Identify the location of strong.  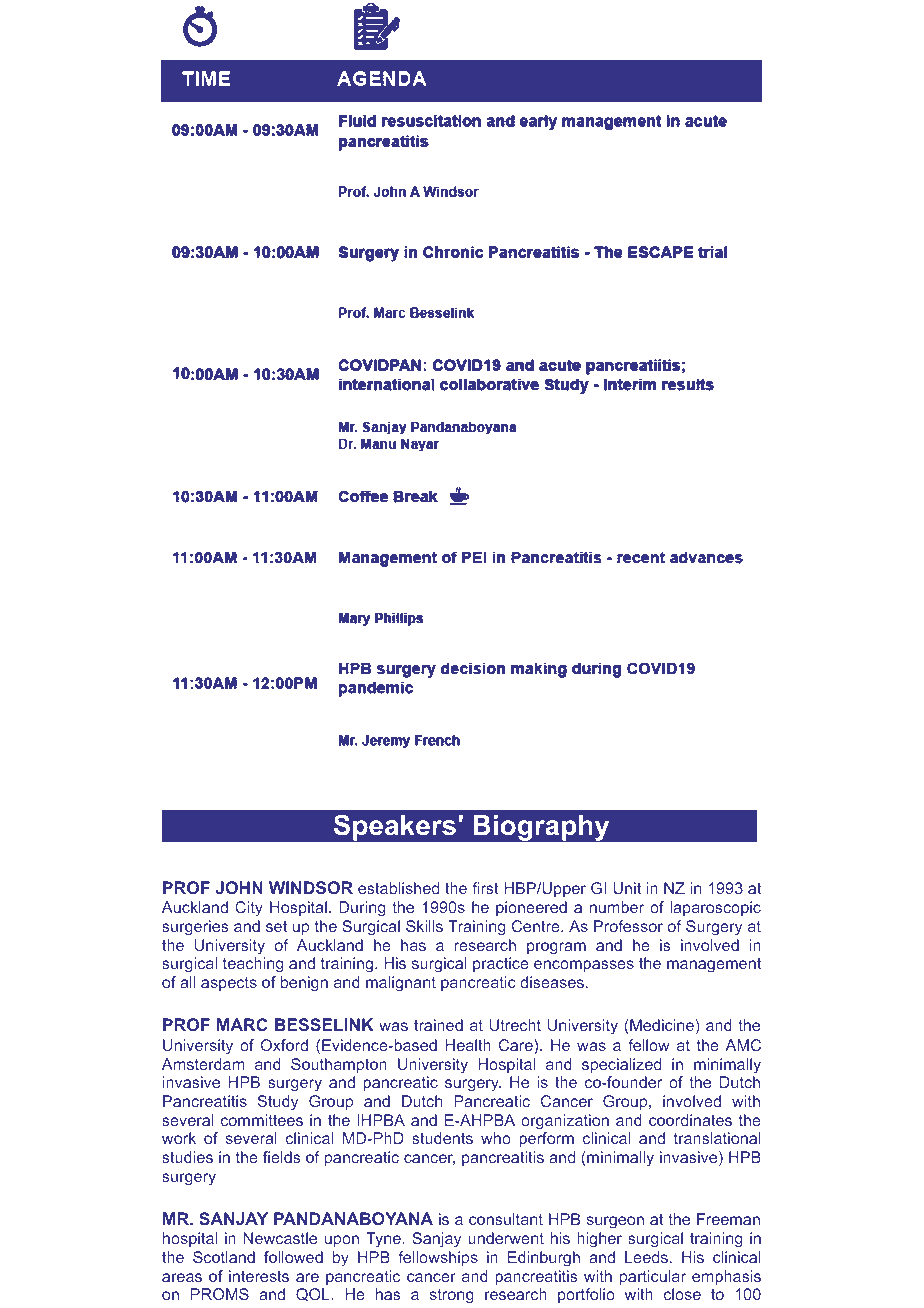
(452, 1296).
